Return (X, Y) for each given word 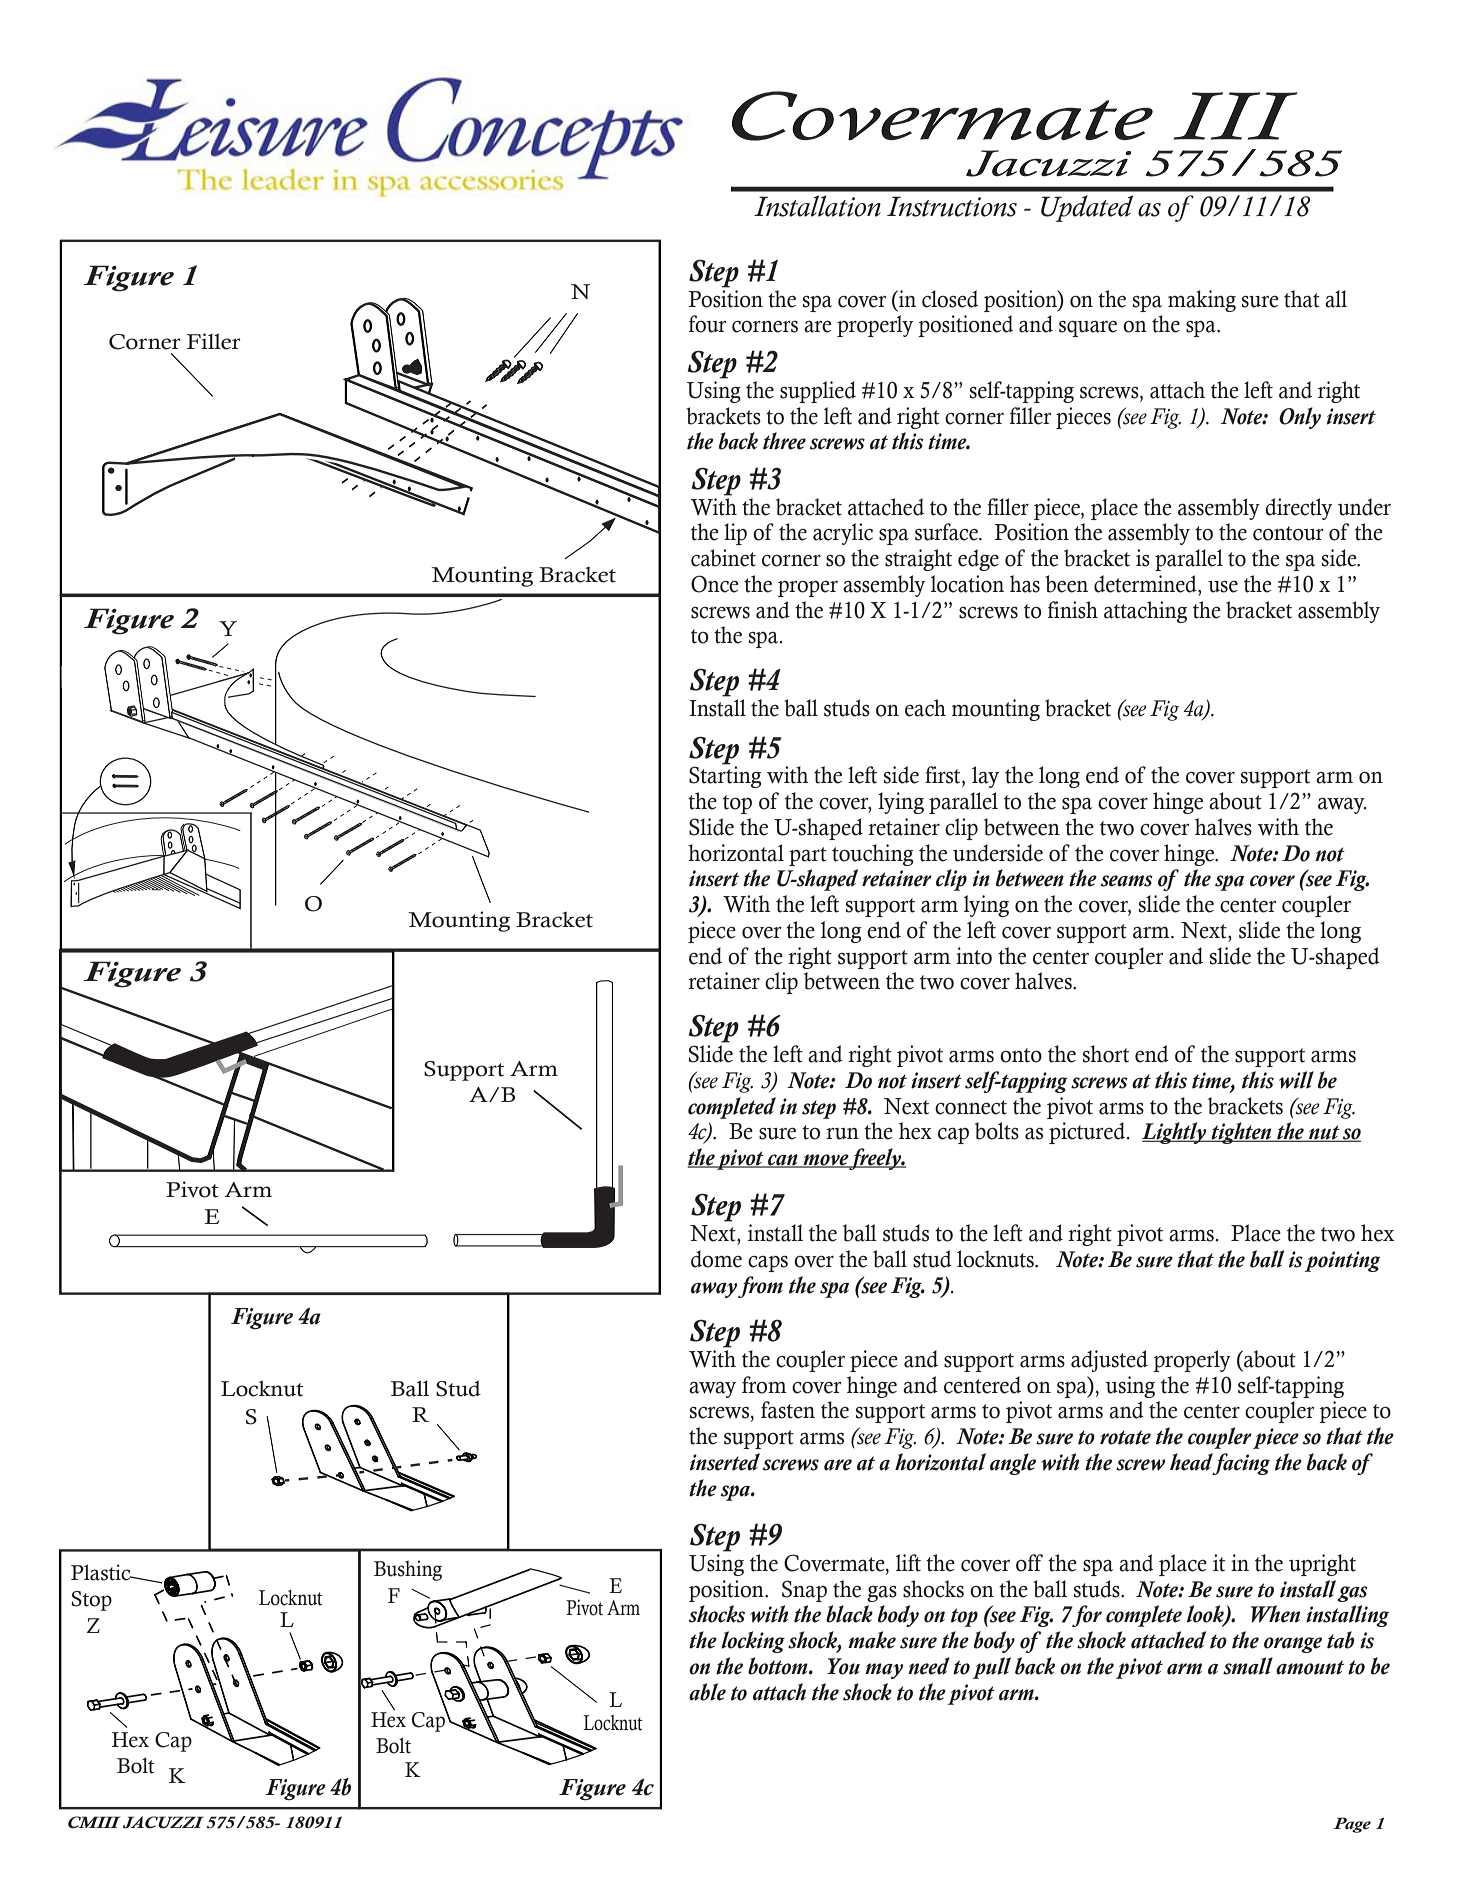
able (707, 1692)
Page (1352, 1825)
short (1106, 1054)
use (1223, 587)
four (707, 324)
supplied (818, 392)
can (783, 1161)
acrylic (843, 534)
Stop (91, 1601)
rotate (1125, 1437)
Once (714, 584)
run (842, 1134)
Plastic (102, 1572)
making (1202, 301)
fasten (788, 1410)
